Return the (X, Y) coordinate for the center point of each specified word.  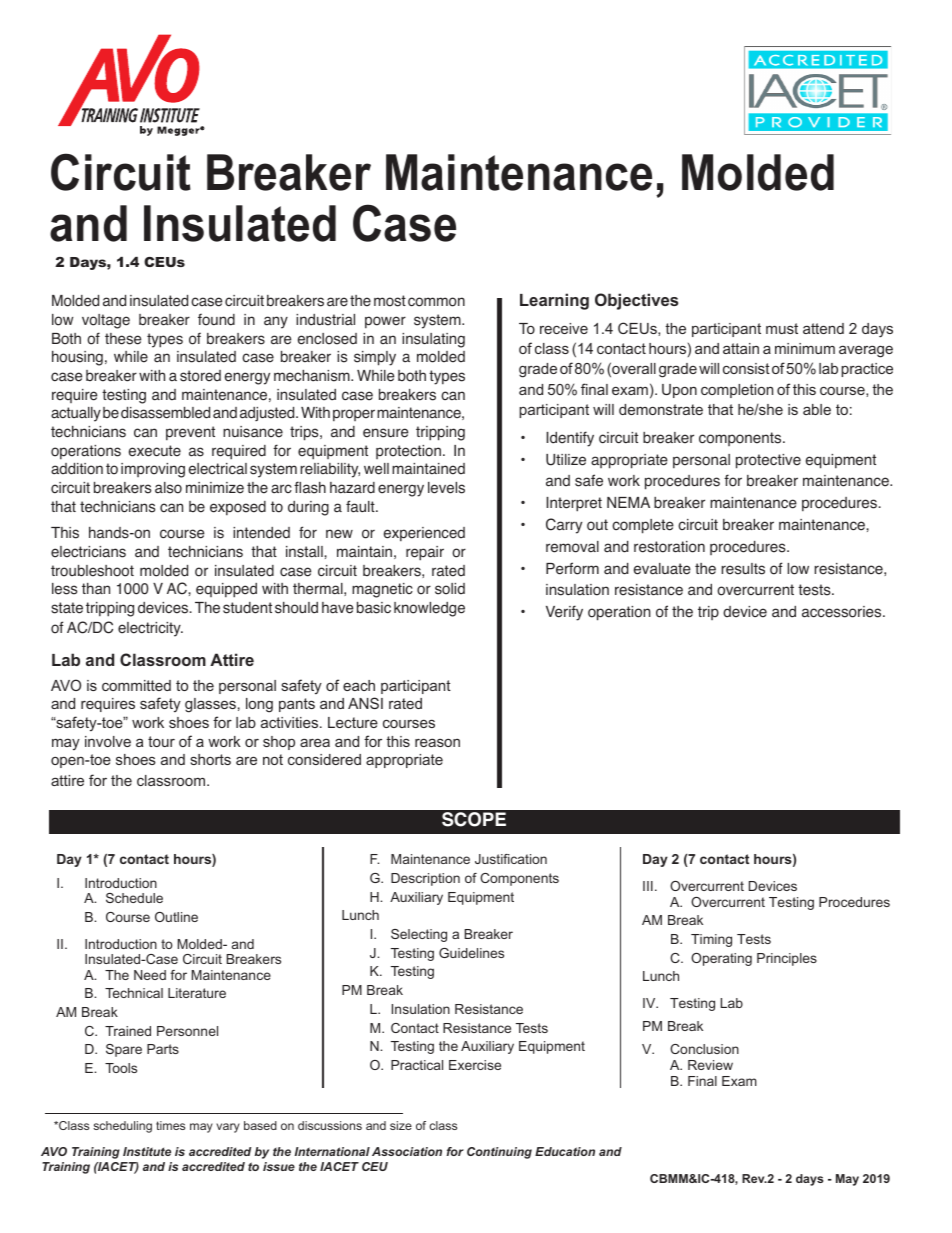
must (782, 328)
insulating (433, 340)
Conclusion (704, 1049)
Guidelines (471, 953)
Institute (147, 1151)
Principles (787, 959)
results (743, 569)
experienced (424, 534)
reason (437, 742)
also (168, 488)
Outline (176, 917)
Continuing (499, 1153)
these (123, 339)
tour (161, 741)
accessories (843, 612)
